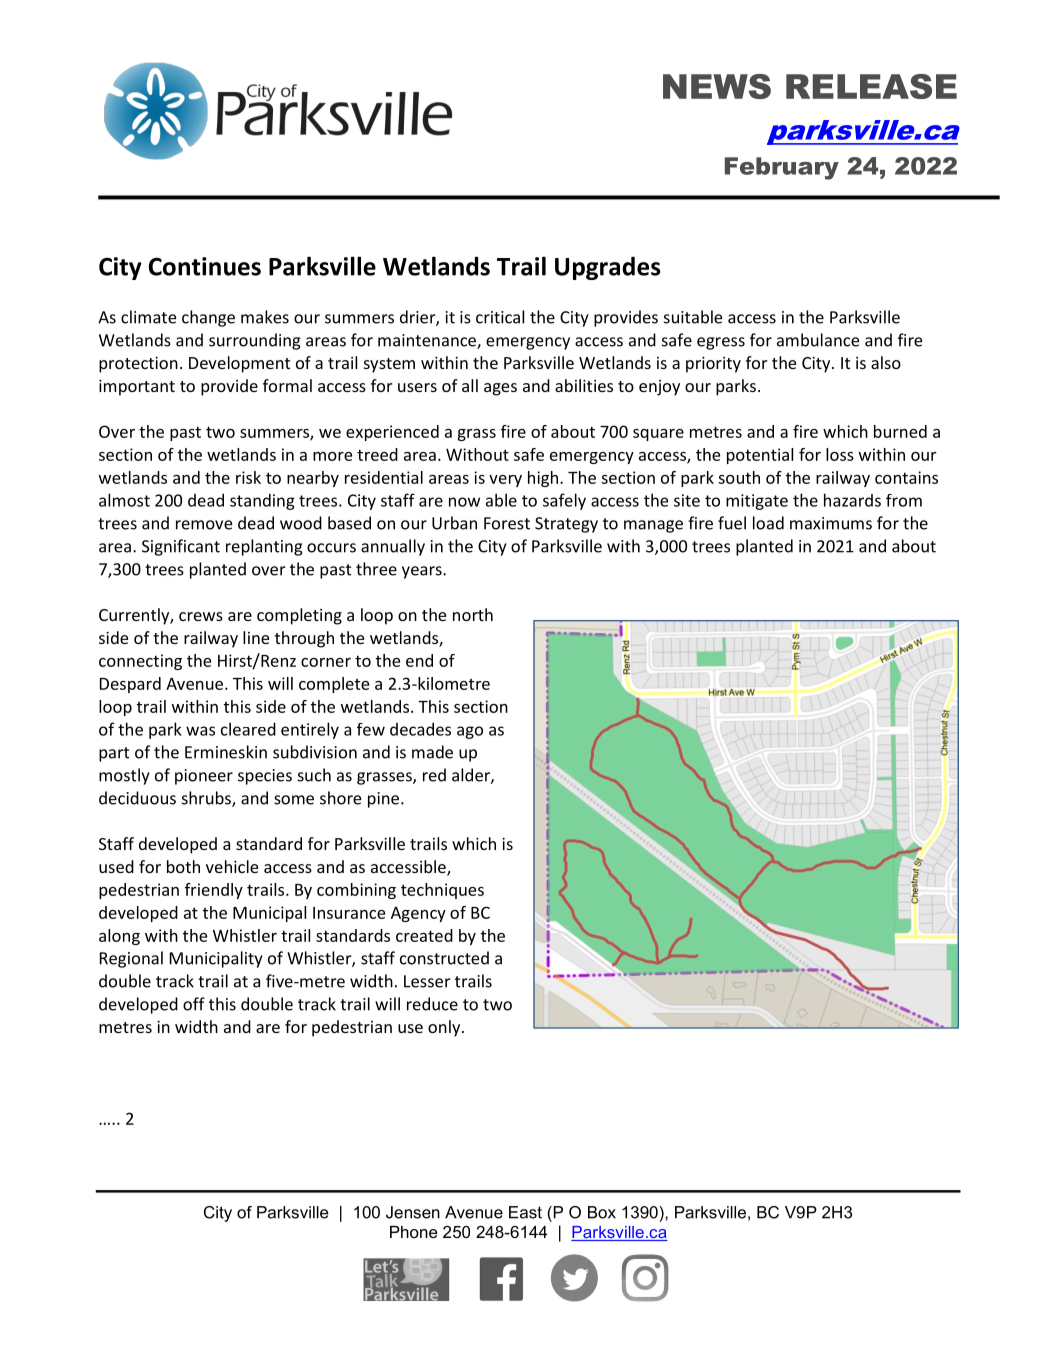 The width and height of the image is (1044, 1351). What do you see at coordinates (782, 168) in the image?
I see `February` at bounding box center [782, 168].
